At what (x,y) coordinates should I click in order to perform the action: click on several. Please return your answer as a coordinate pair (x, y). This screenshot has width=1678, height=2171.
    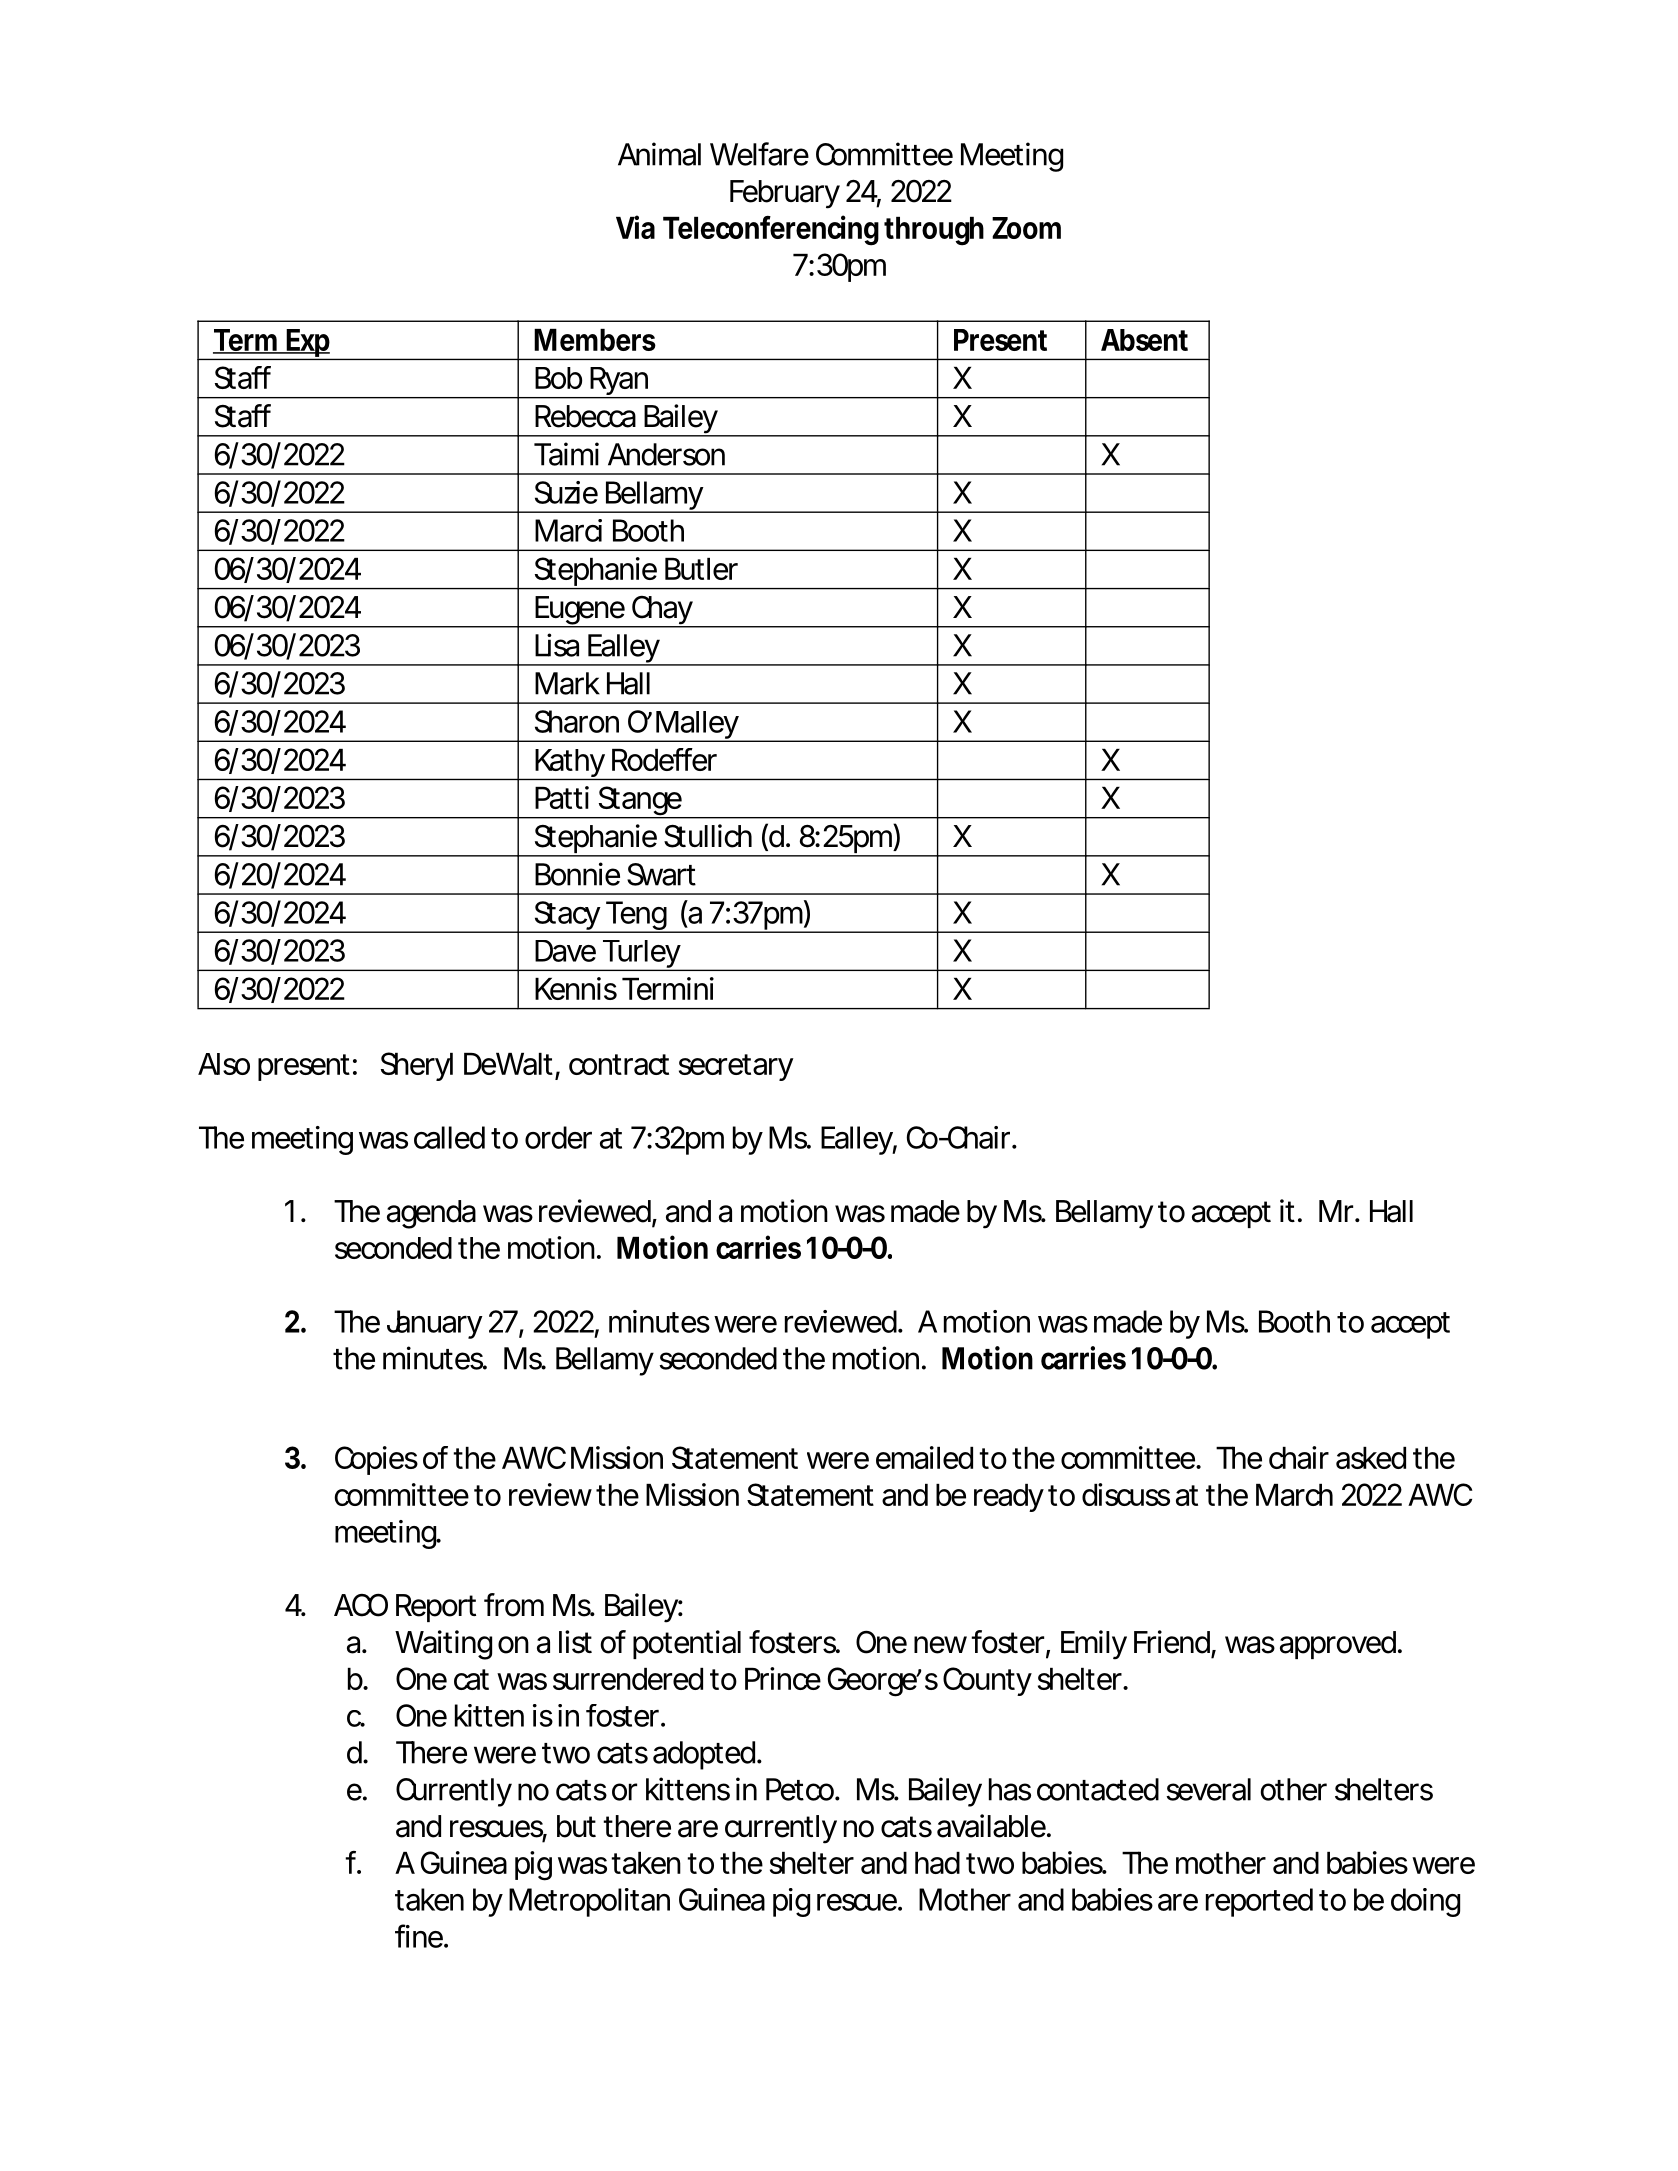
    Looking at the image, I should click on (1208, 1789).
